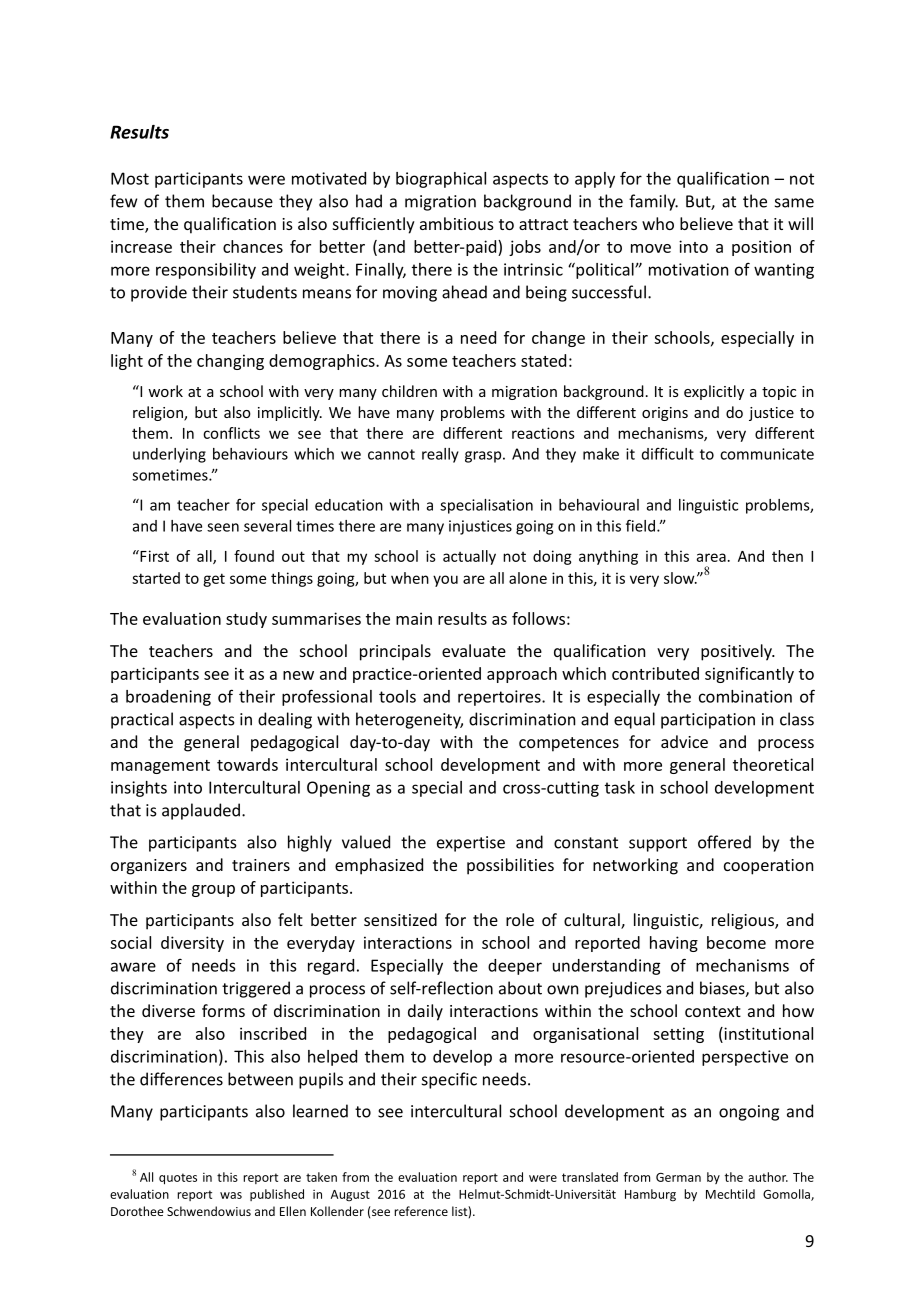 The height and width of the screenshot is (1308, 924). I want to click on repertoires, so click(500, 698).
